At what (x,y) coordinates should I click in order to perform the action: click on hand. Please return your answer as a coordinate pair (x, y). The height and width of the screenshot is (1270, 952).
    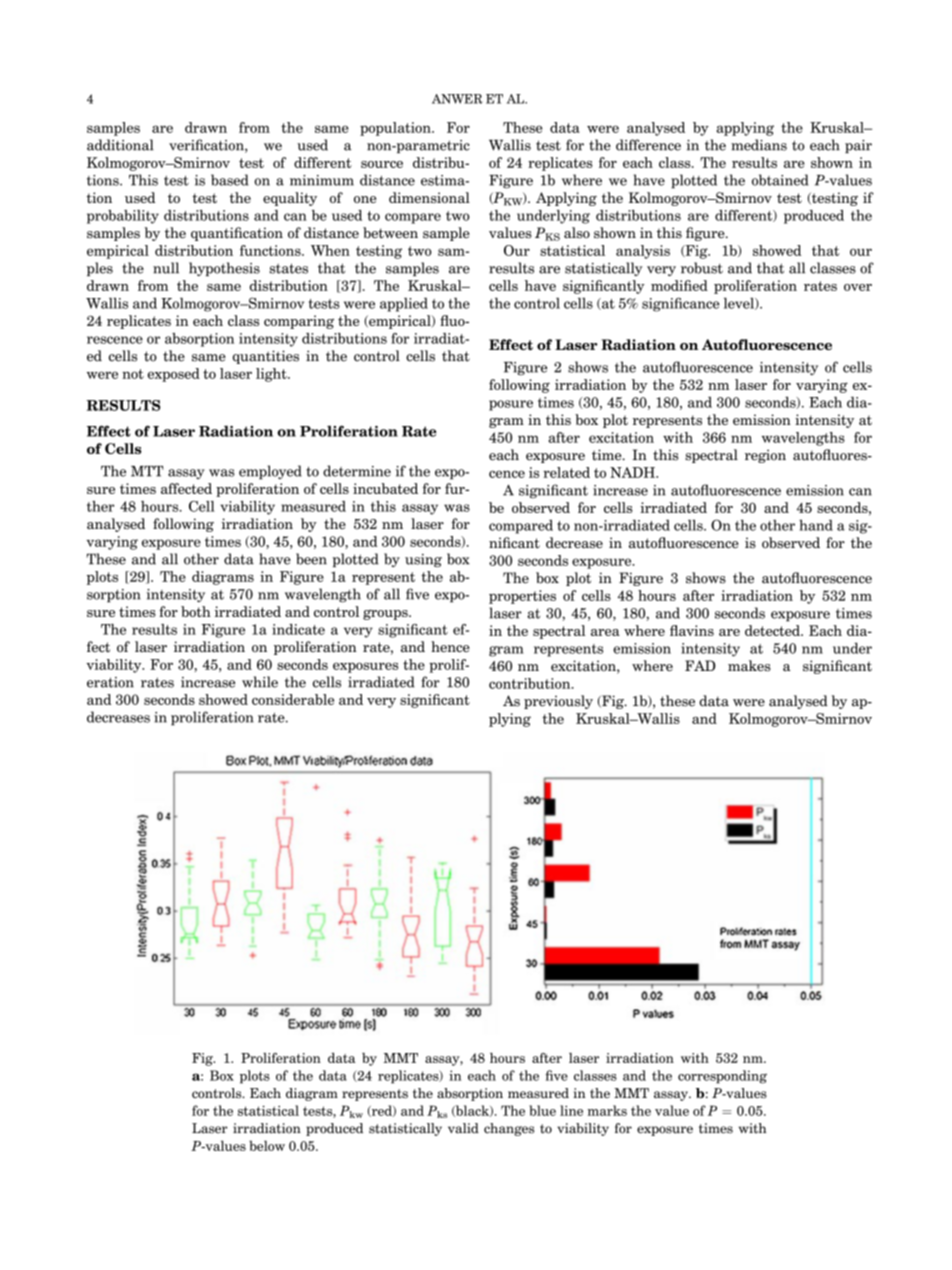
    Looking at the image, I should click on (816, 525).
